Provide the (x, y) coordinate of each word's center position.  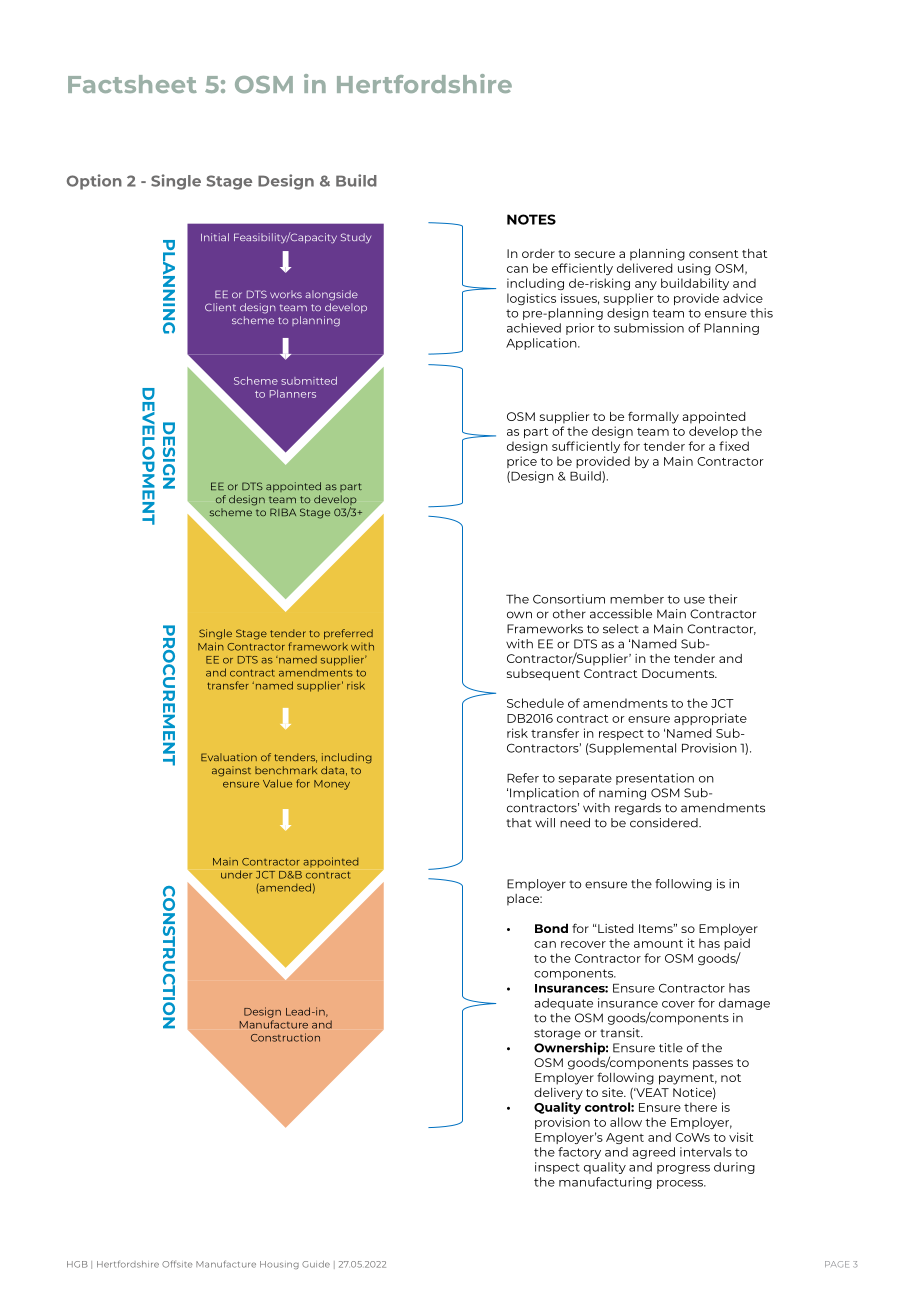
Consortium (569, 599)
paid (737, 945)
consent (714, 254)
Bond (551, 928)
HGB (77, 1264)
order (538, 253)
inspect (557, 1168)
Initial (215, 237)
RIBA (283, 512)
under (236, 874)
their (723, 599)
